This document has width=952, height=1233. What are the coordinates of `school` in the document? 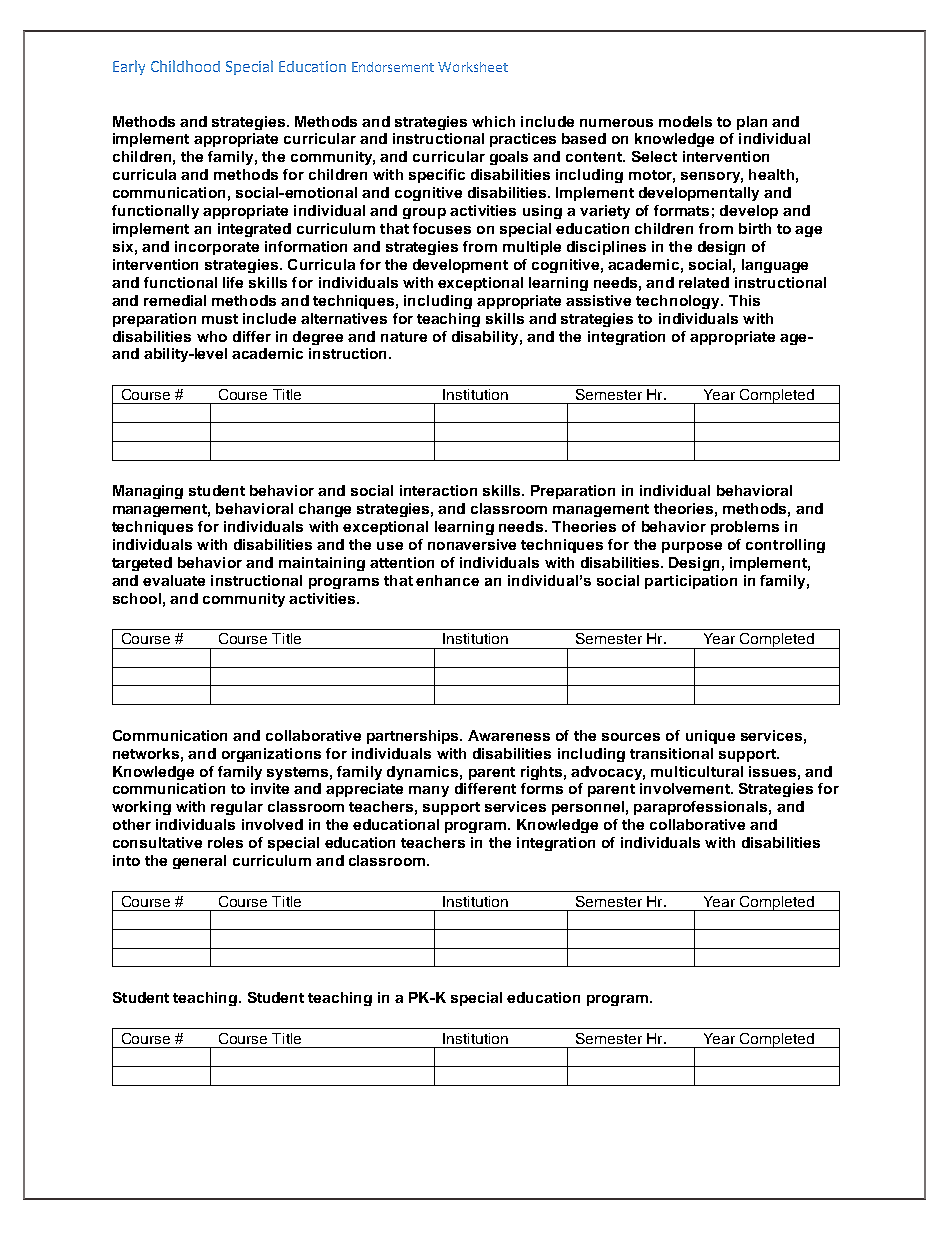 It's located at (137, 598).
